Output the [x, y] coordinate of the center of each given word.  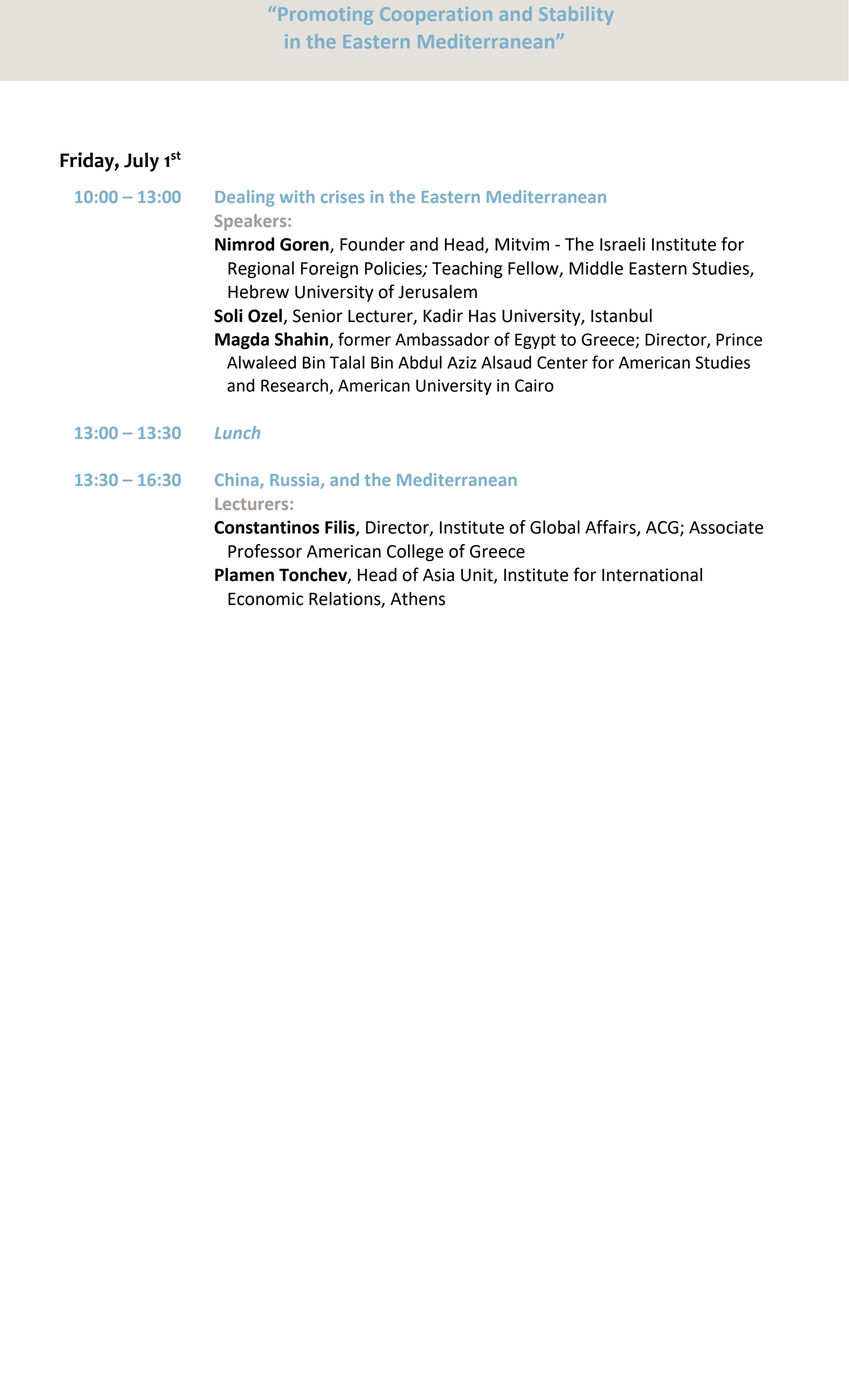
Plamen [244, 575]
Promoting [326, 16]
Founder [372, 244]
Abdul [420, 362]
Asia [438, 575]
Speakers [252, 222]
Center [562, 362]
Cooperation [436, 16]
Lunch [237, 432]
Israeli [622, 244]
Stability [576, 15]
